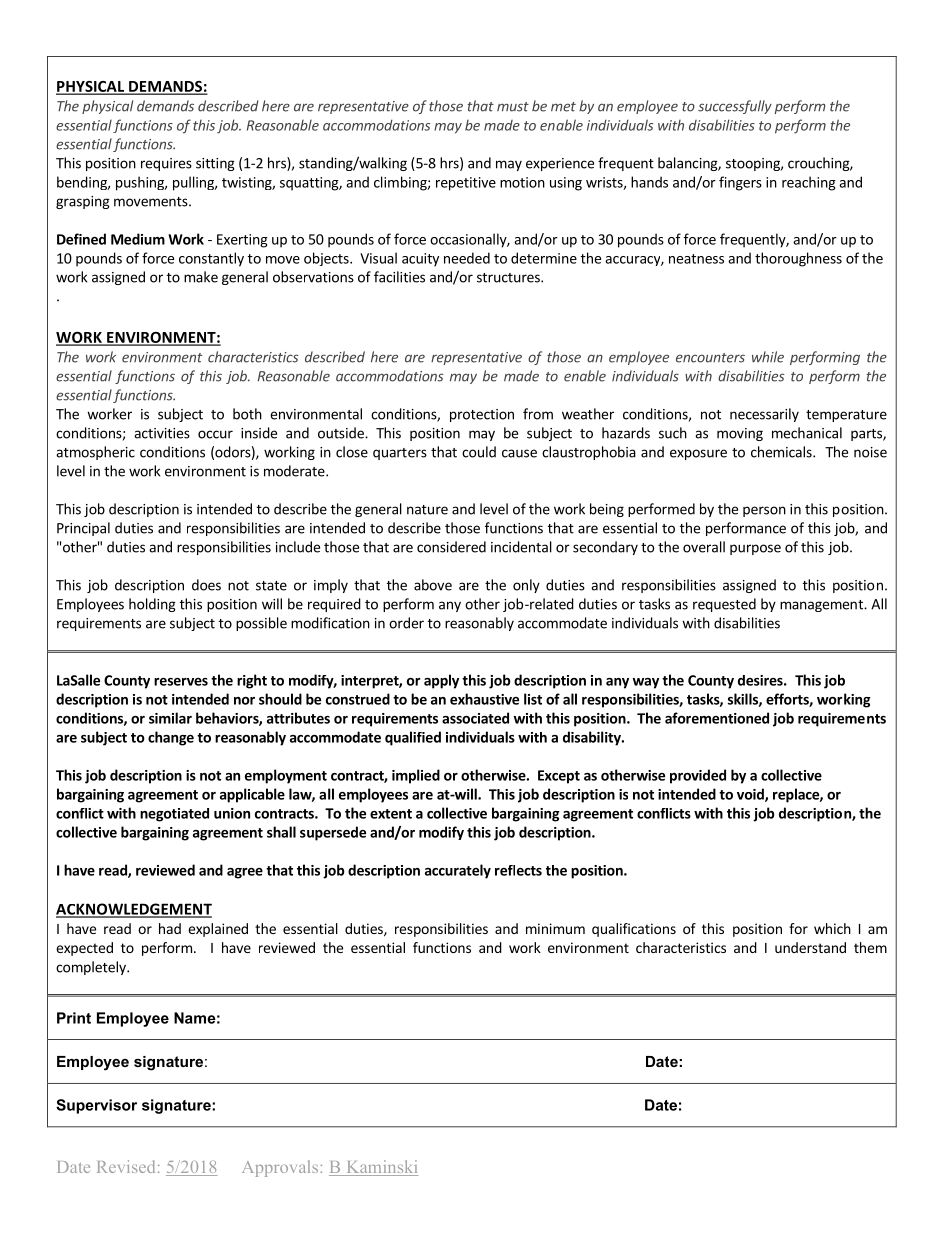  Describe the element at coordinates (162, 433) in the screenshot. I see `activities` at that location.
